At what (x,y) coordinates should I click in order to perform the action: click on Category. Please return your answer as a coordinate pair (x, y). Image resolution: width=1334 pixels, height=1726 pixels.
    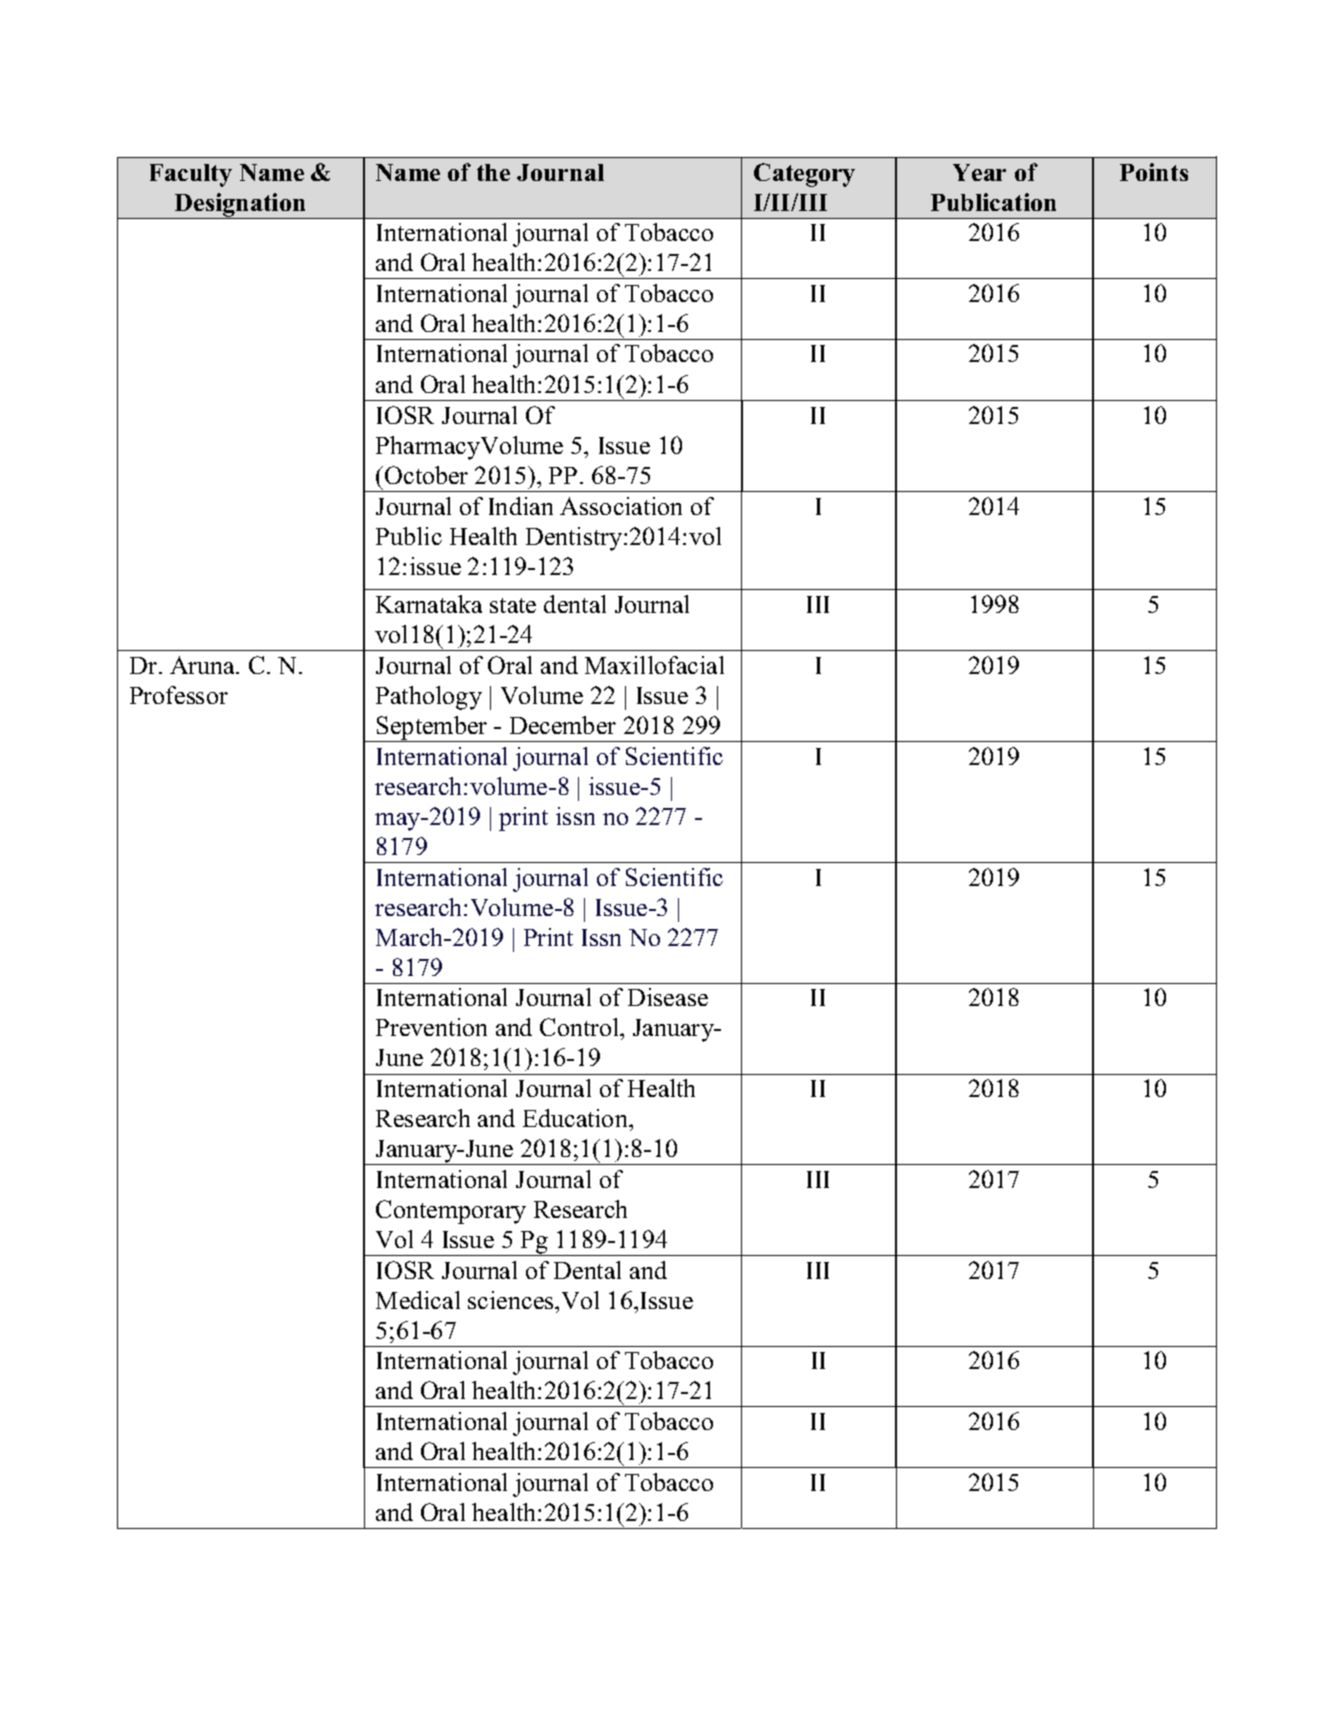
    Looking at the image, I should click on (804, 175).
